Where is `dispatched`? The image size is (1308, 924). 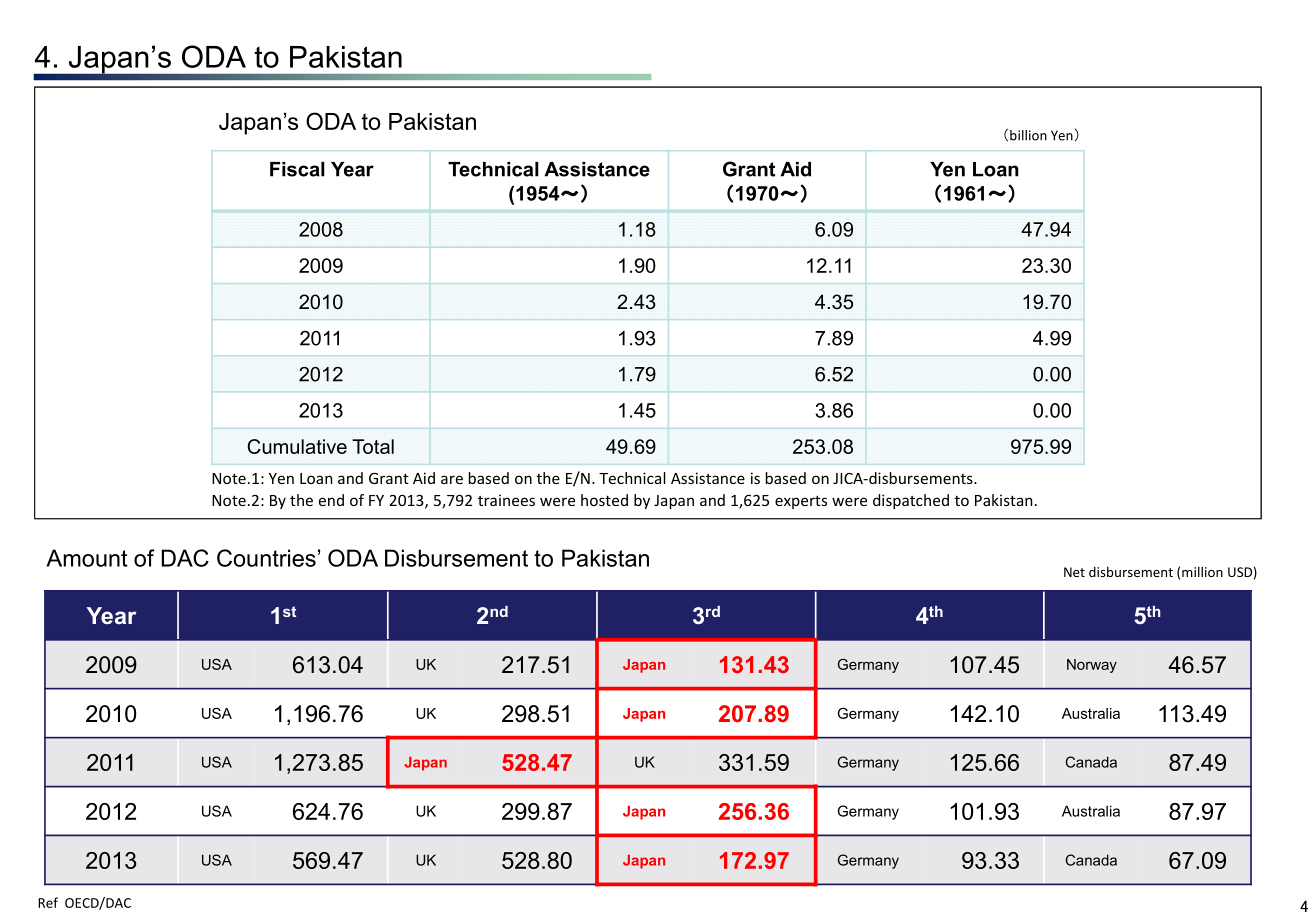
dispatched is located at coordinates (911, 501).
